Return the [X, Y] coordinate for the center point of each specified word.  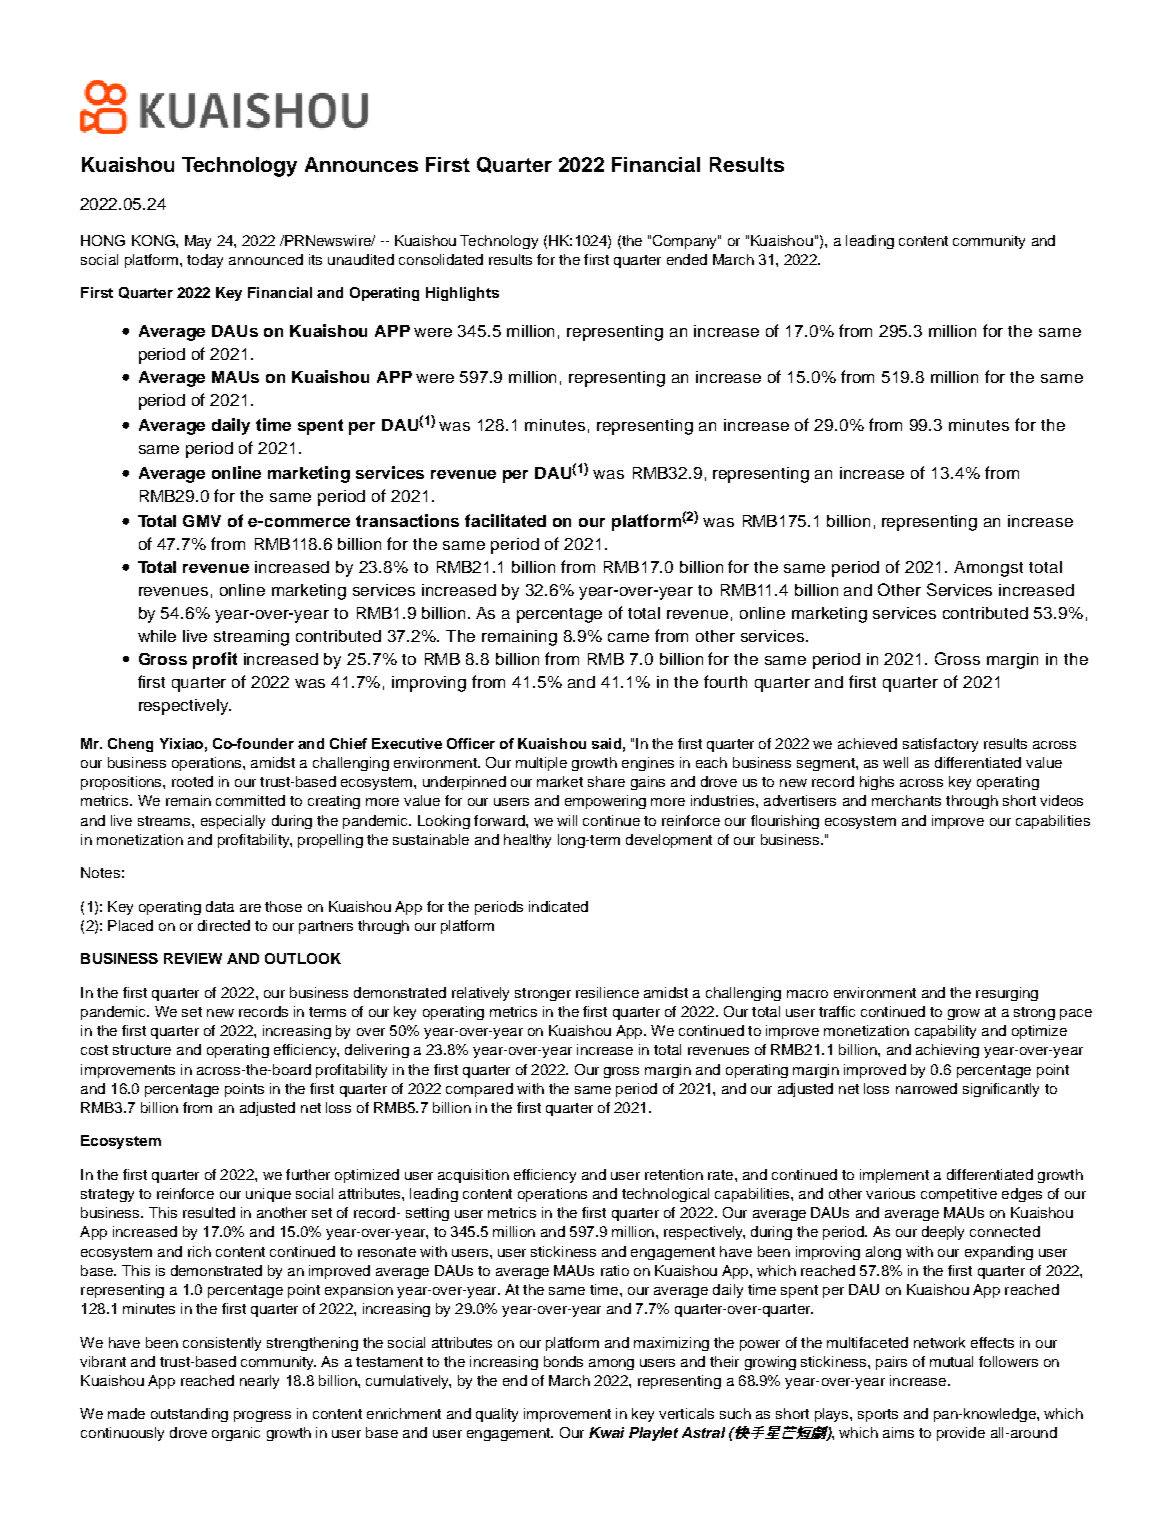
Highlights [462, 294]
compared [479, 1090]
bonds [563, 1361]
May [198, 242]
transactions [407, 520]
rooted [192, 781]
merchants [906, 800]
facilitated [505, 520]
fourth [725, 681]
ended [687, 259]
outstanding [189, 1415]
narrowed [926, 1088]
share [606, 781]
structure [142, 1050]
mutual [951, 1361]
